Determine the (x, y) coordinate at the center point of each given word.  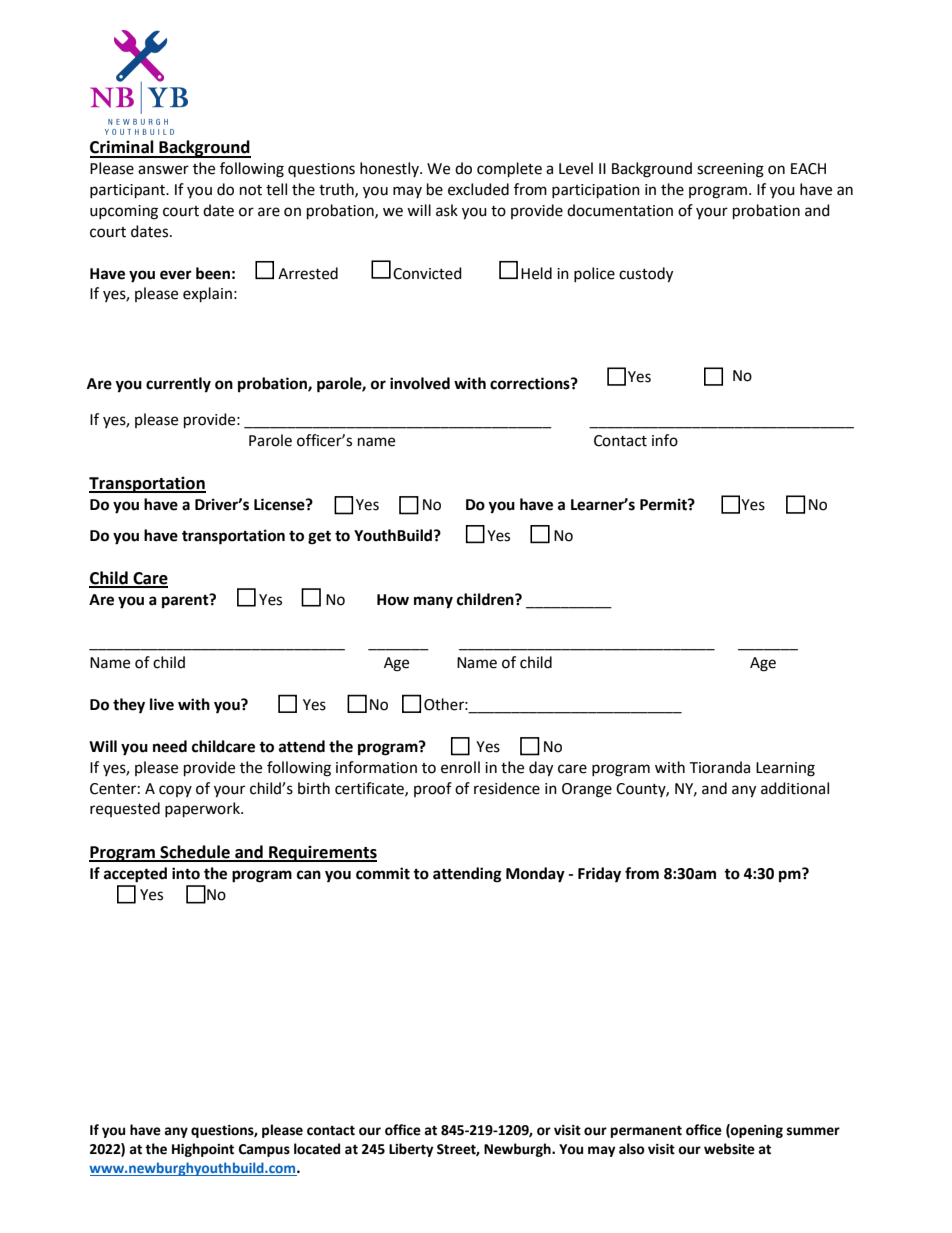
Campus (264, 1150)
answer (163, 170)
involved (420, 383)
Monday (535, 875)
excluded (478, 189)
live (162, 704)
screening (730, 170)
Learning (785, 769)
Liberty (411, 1150)
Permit (664, 504)
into (186, 873)
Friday (599, 875)
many (433, 602)
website (729, 1149)
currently (178, 385)
